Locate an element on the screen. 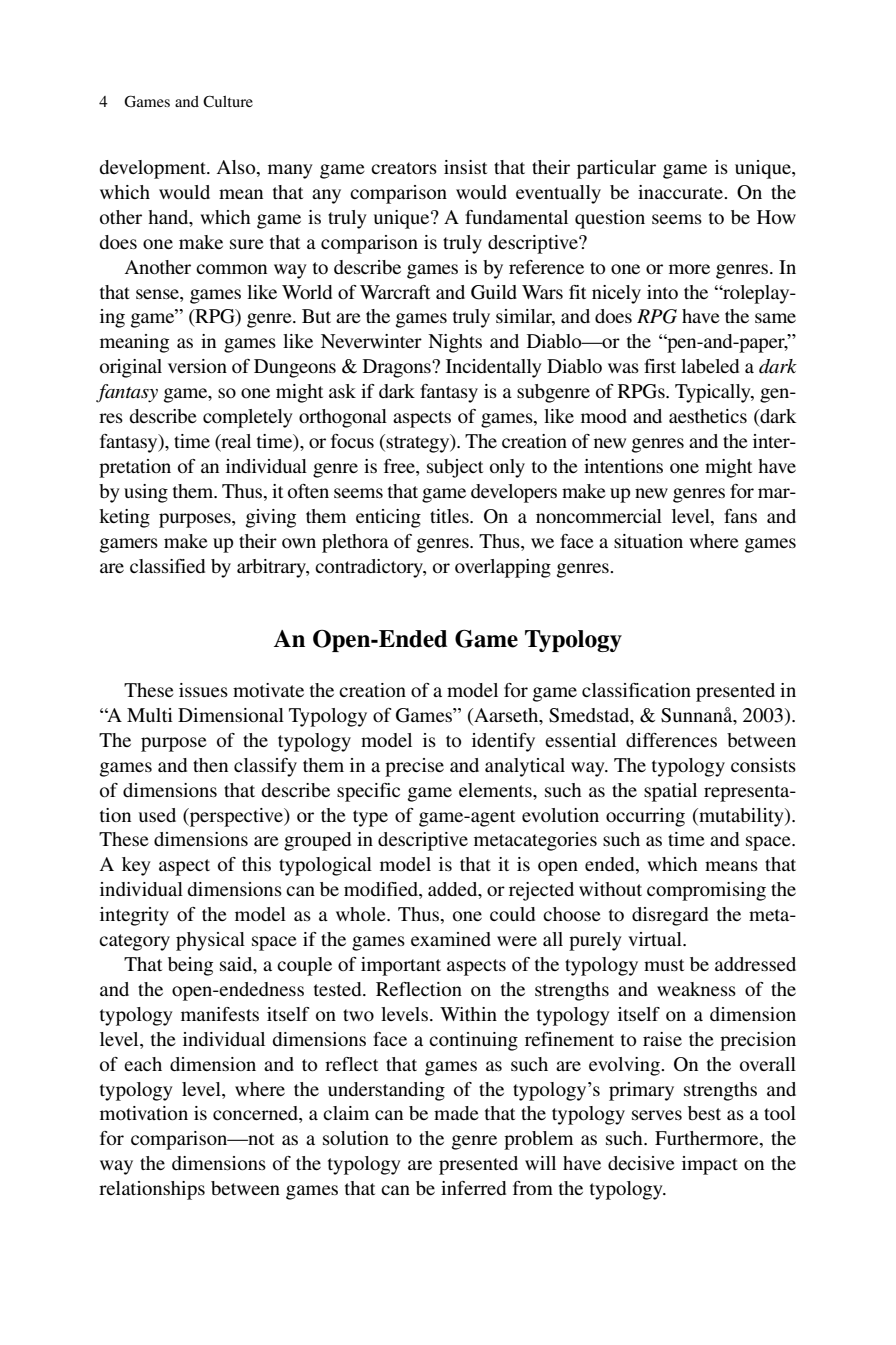  Culture is located at coordinates (228, 101).
